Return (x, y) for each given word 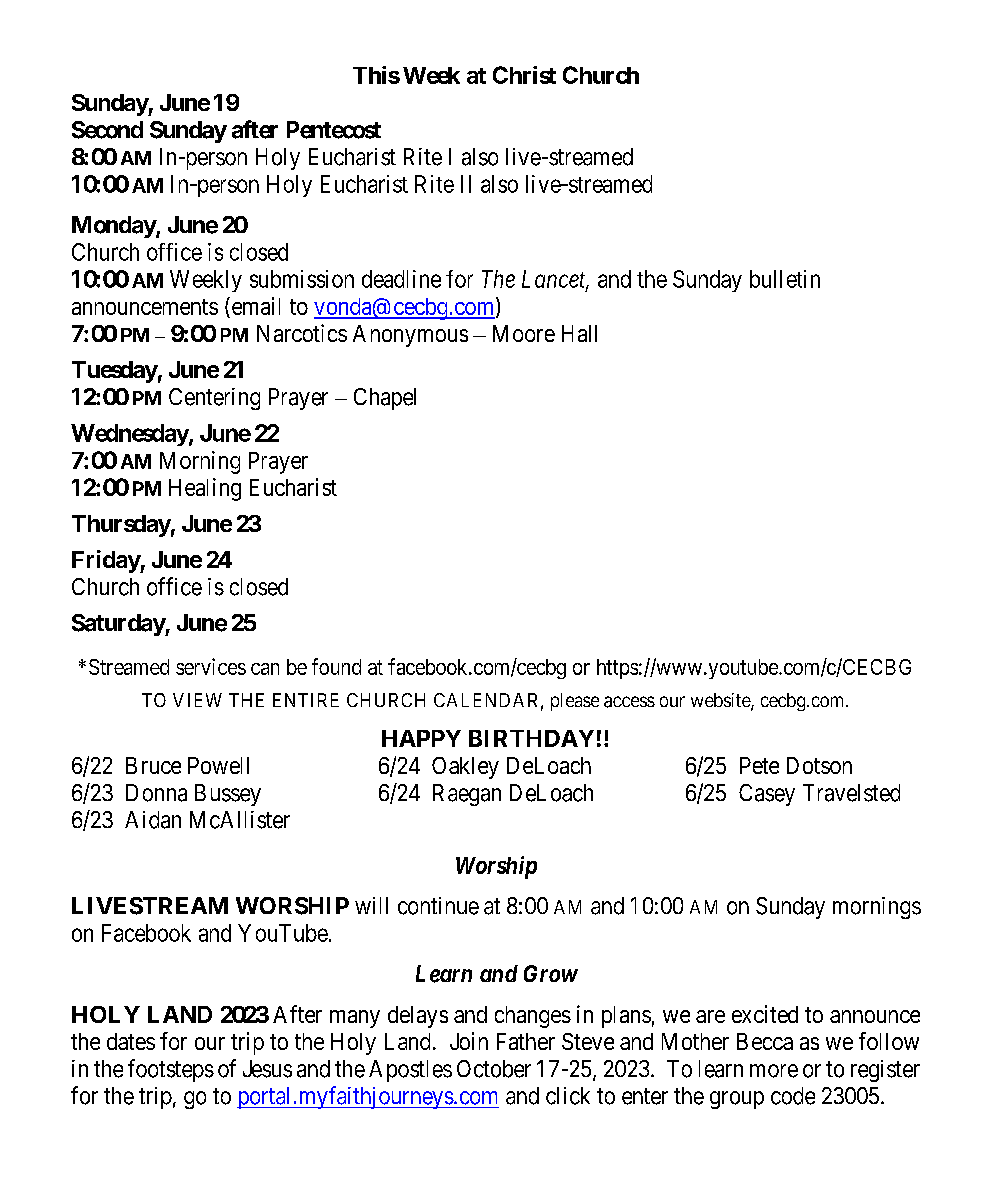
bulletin (785, 279)
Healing (205, 489)
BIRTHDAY (531, 738)
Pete (759, 765)
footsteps (171, 1070)
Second (107, 130)
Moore (524, 333)
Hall (579, 333)
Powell (218, 765)
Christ (524, 75)
